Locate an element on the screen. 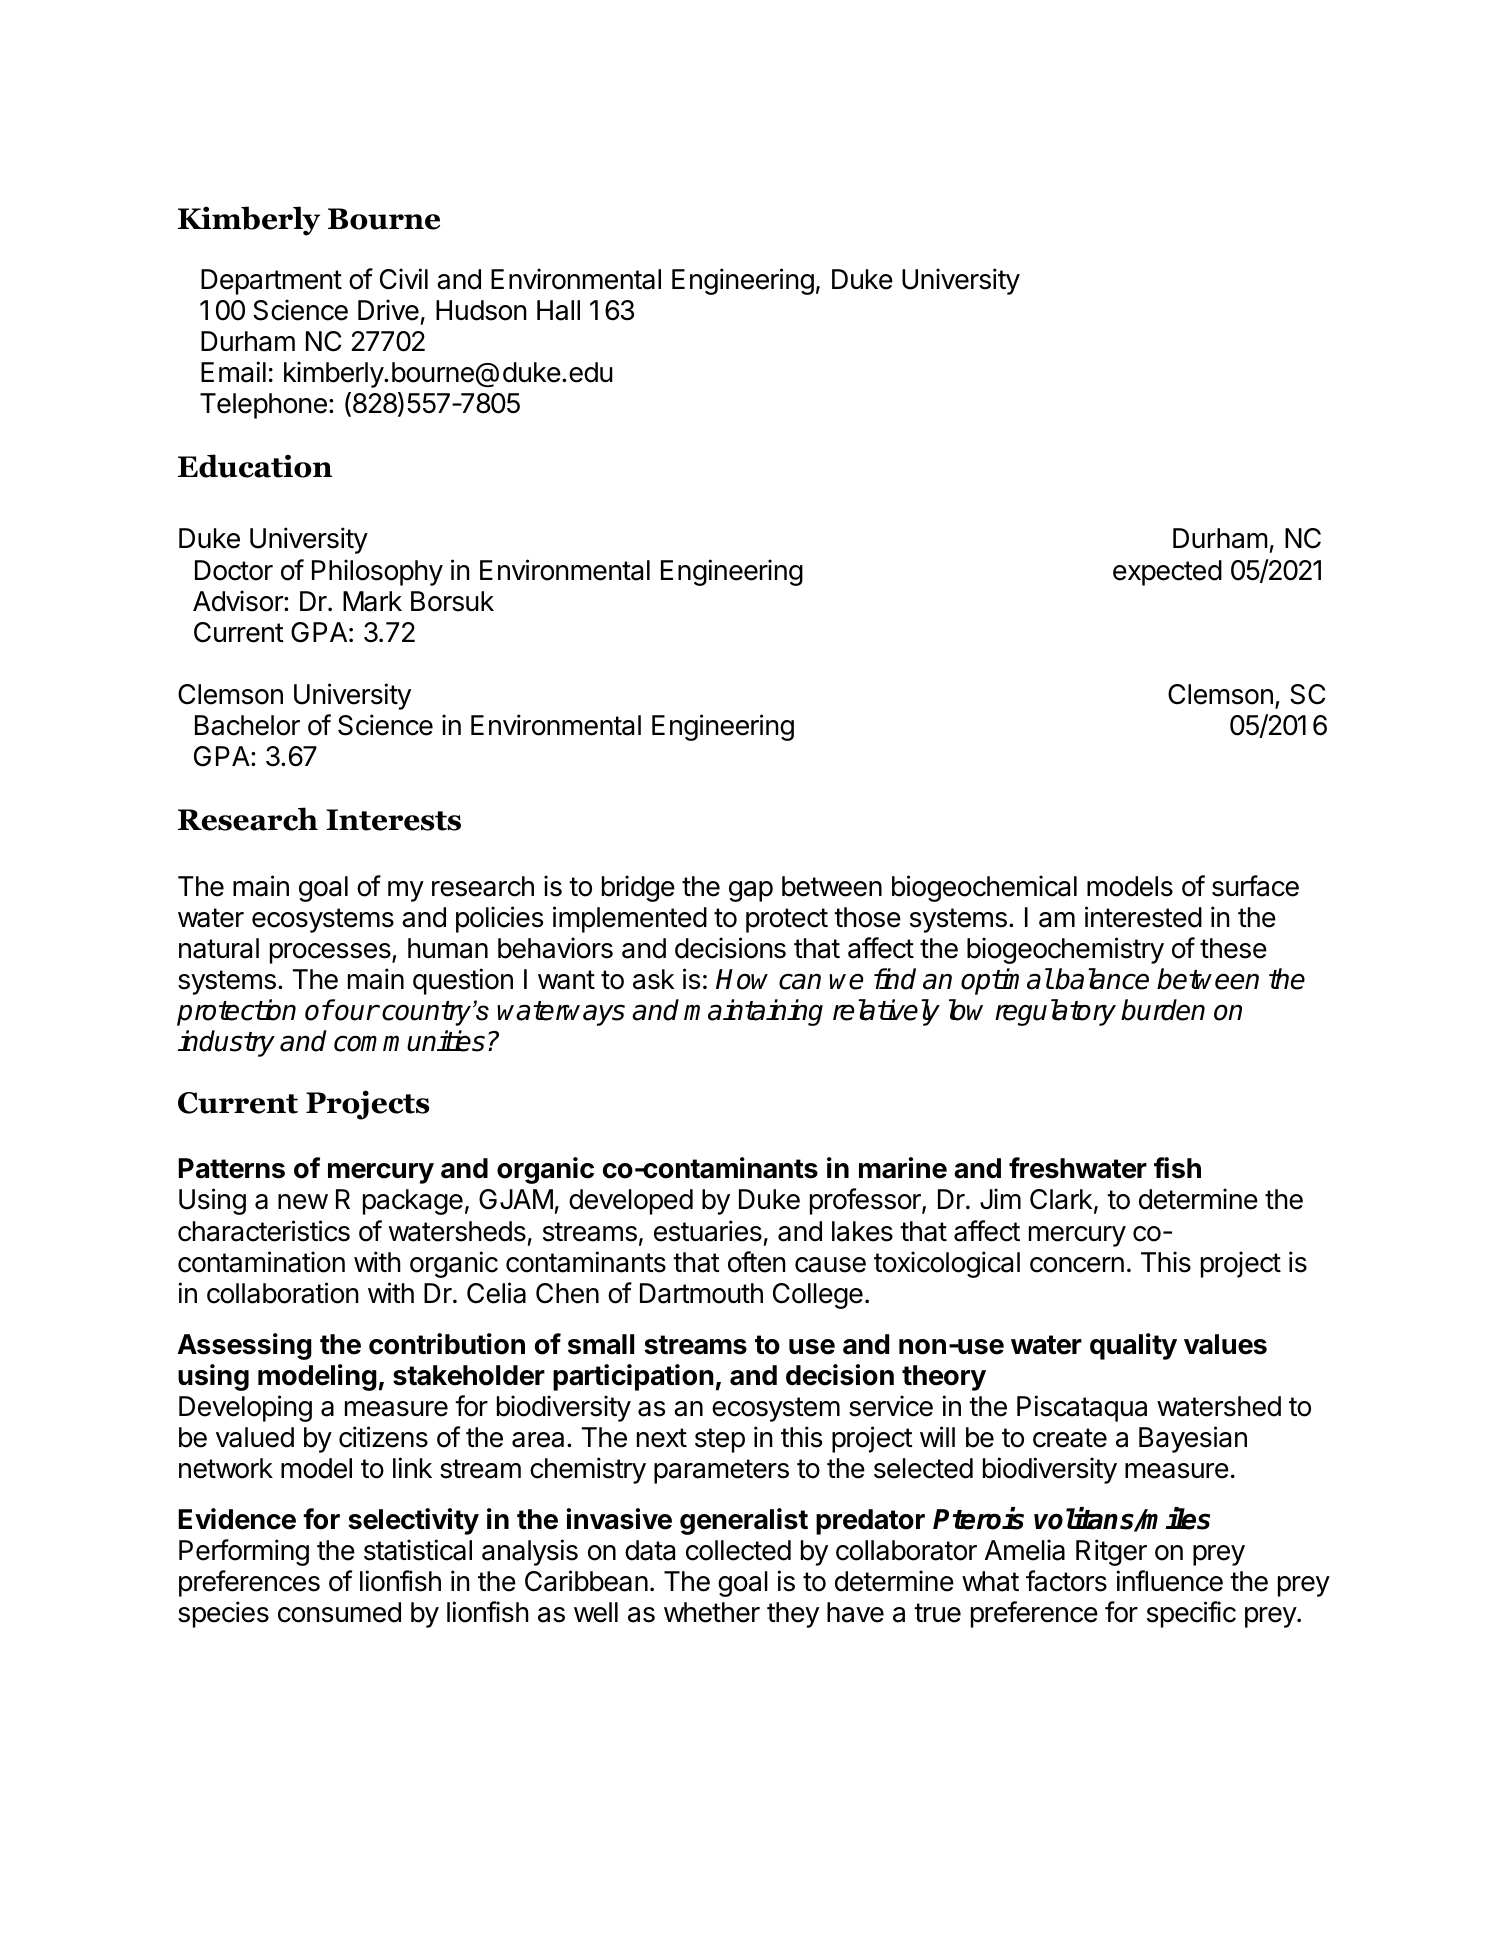 This screenshot has height=1950, width=1506. expected is located at coordinates (1167, 573).
